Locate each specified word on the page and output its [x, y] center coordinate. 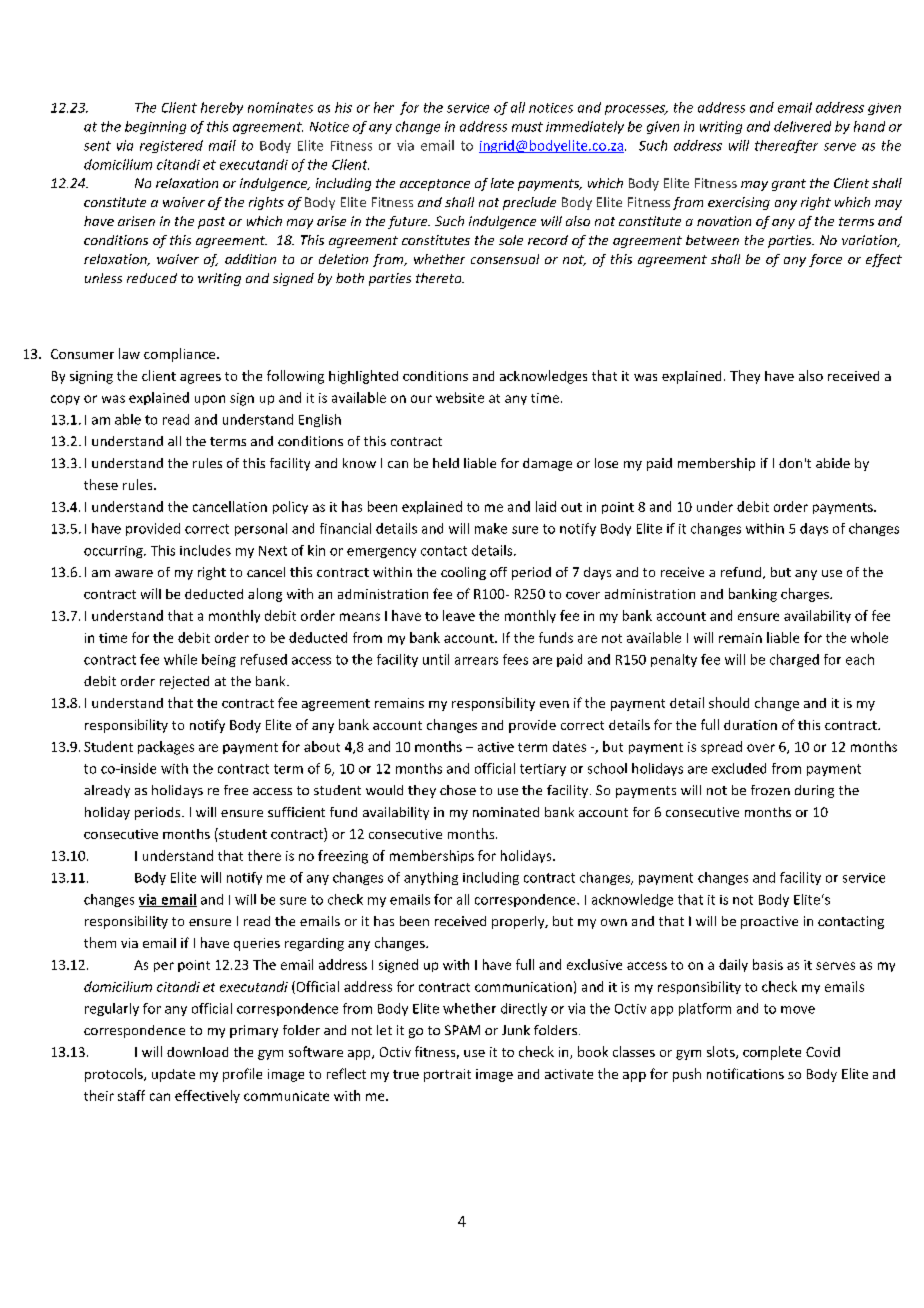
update [173, 1075]
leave [459, 615]
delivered [802, 126]
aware [134, 573]
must [527, 127]
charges [806, 595]
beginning [155, 127]
